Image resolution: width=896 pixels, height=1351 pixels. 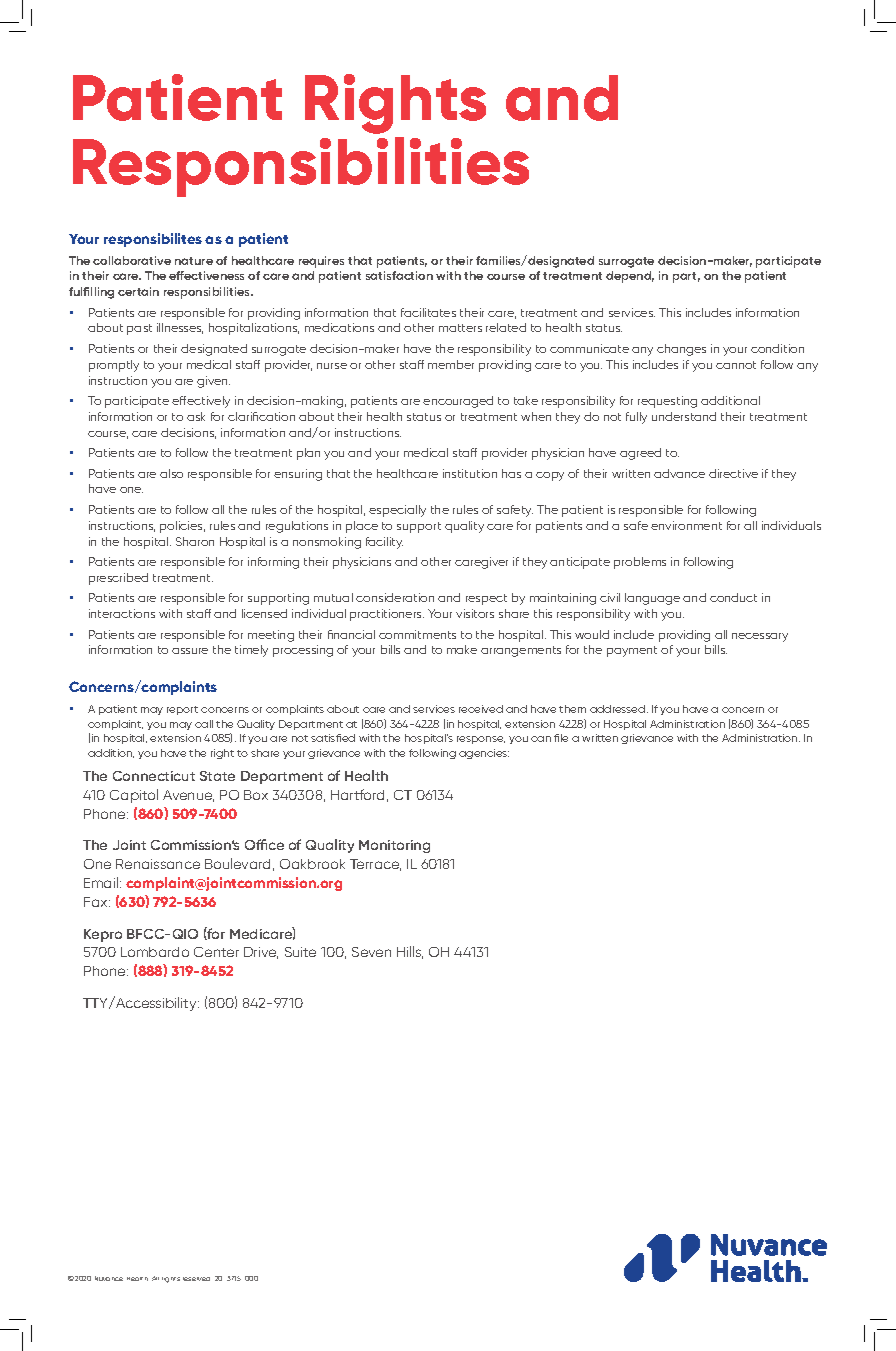 I want to click on Center, so click(x=216, y=952).
